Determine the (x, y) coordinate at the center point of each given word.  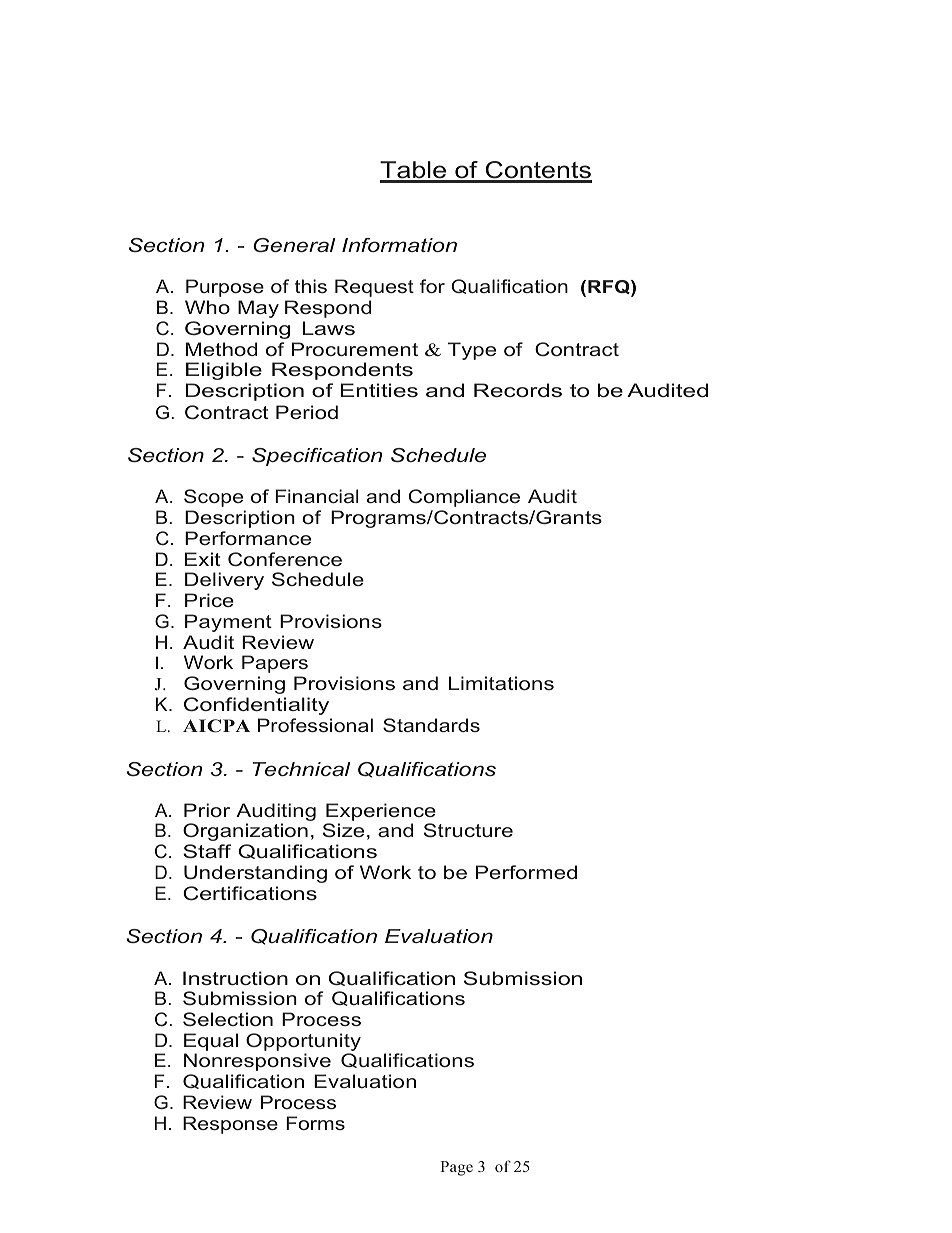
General (294, 245)
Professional (315, 725)
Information (399, 245)
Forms (315, 1123)
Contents (537, 171)
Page (456, 1168)
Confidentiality (256, 706)
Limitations (501, 683)
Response (230, 1125)
